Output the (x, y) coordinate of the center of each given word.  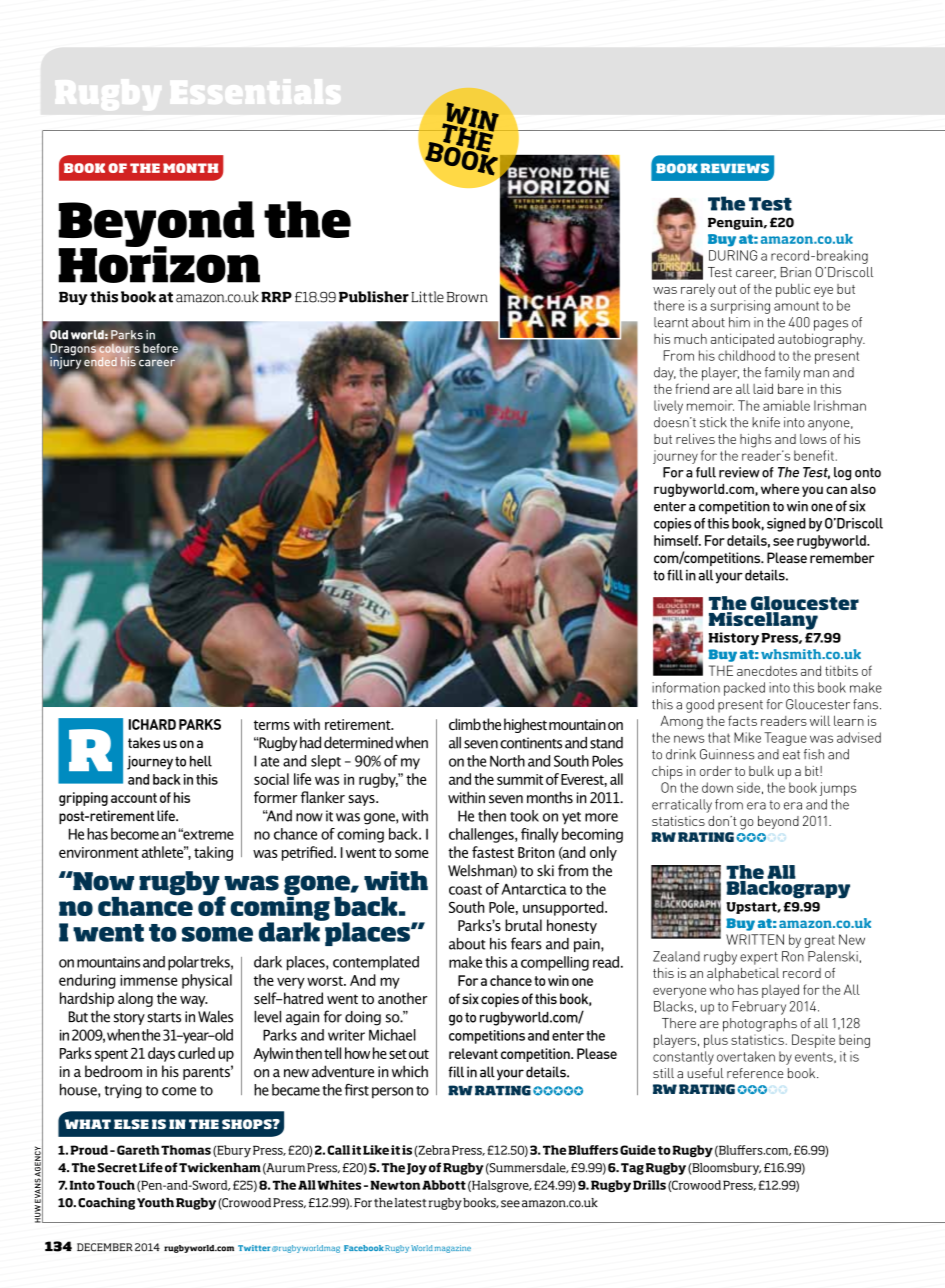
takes (144, 742)
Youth (155, 1203)
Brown (467, 297)
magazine (453, 1249)
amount (796, 306)
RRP (276, 297)
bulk (761, 771)
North (507, 761)
